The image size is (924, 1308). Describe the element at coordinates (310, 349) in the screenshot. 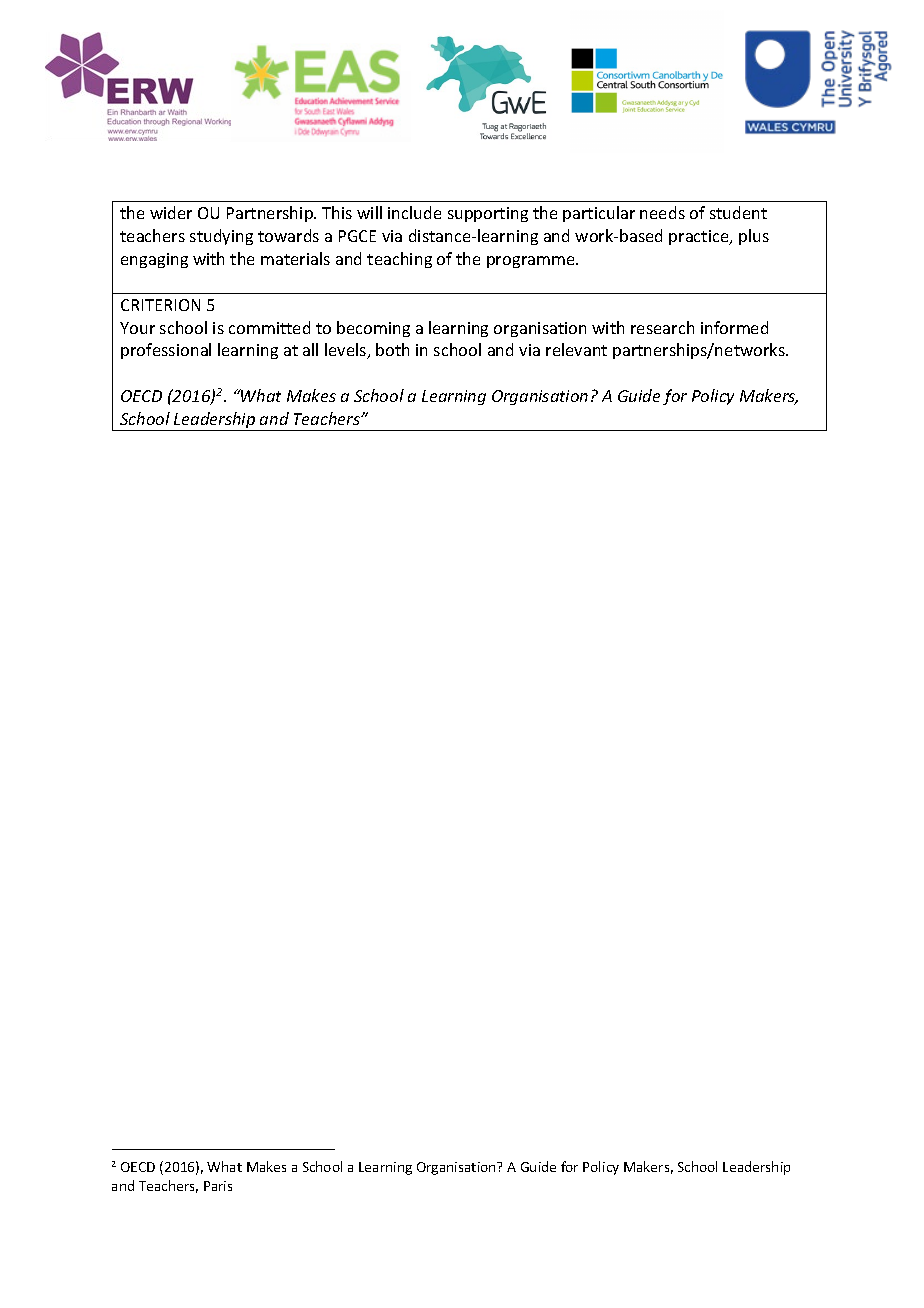

I see `all` at that location.
